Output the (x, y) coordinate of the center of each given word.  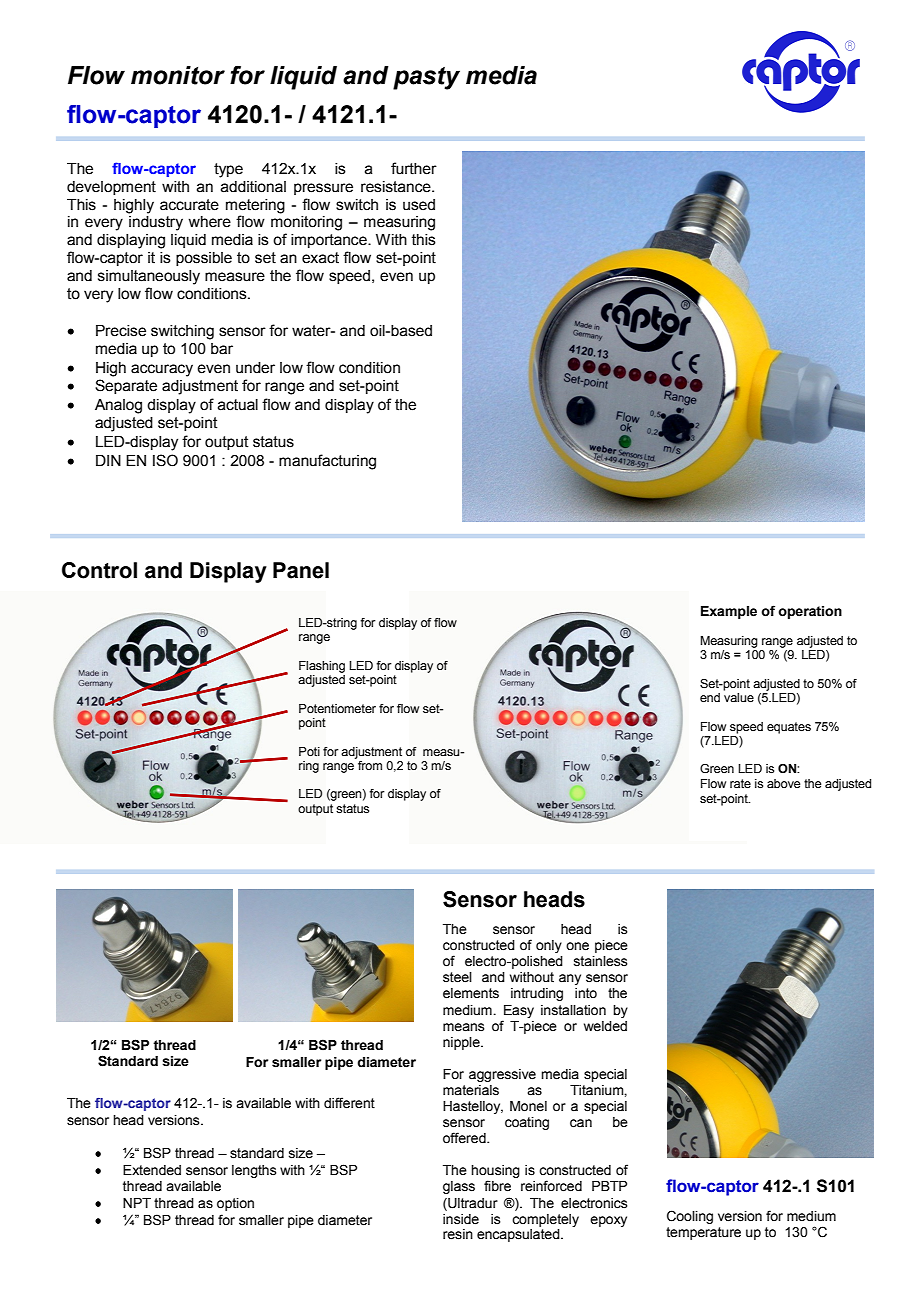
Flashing (322, 667)
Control (99, 570)
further (414, 168)
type (228, 170)
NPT (137, 1203)
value (739, 697)
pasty (426, 78)
